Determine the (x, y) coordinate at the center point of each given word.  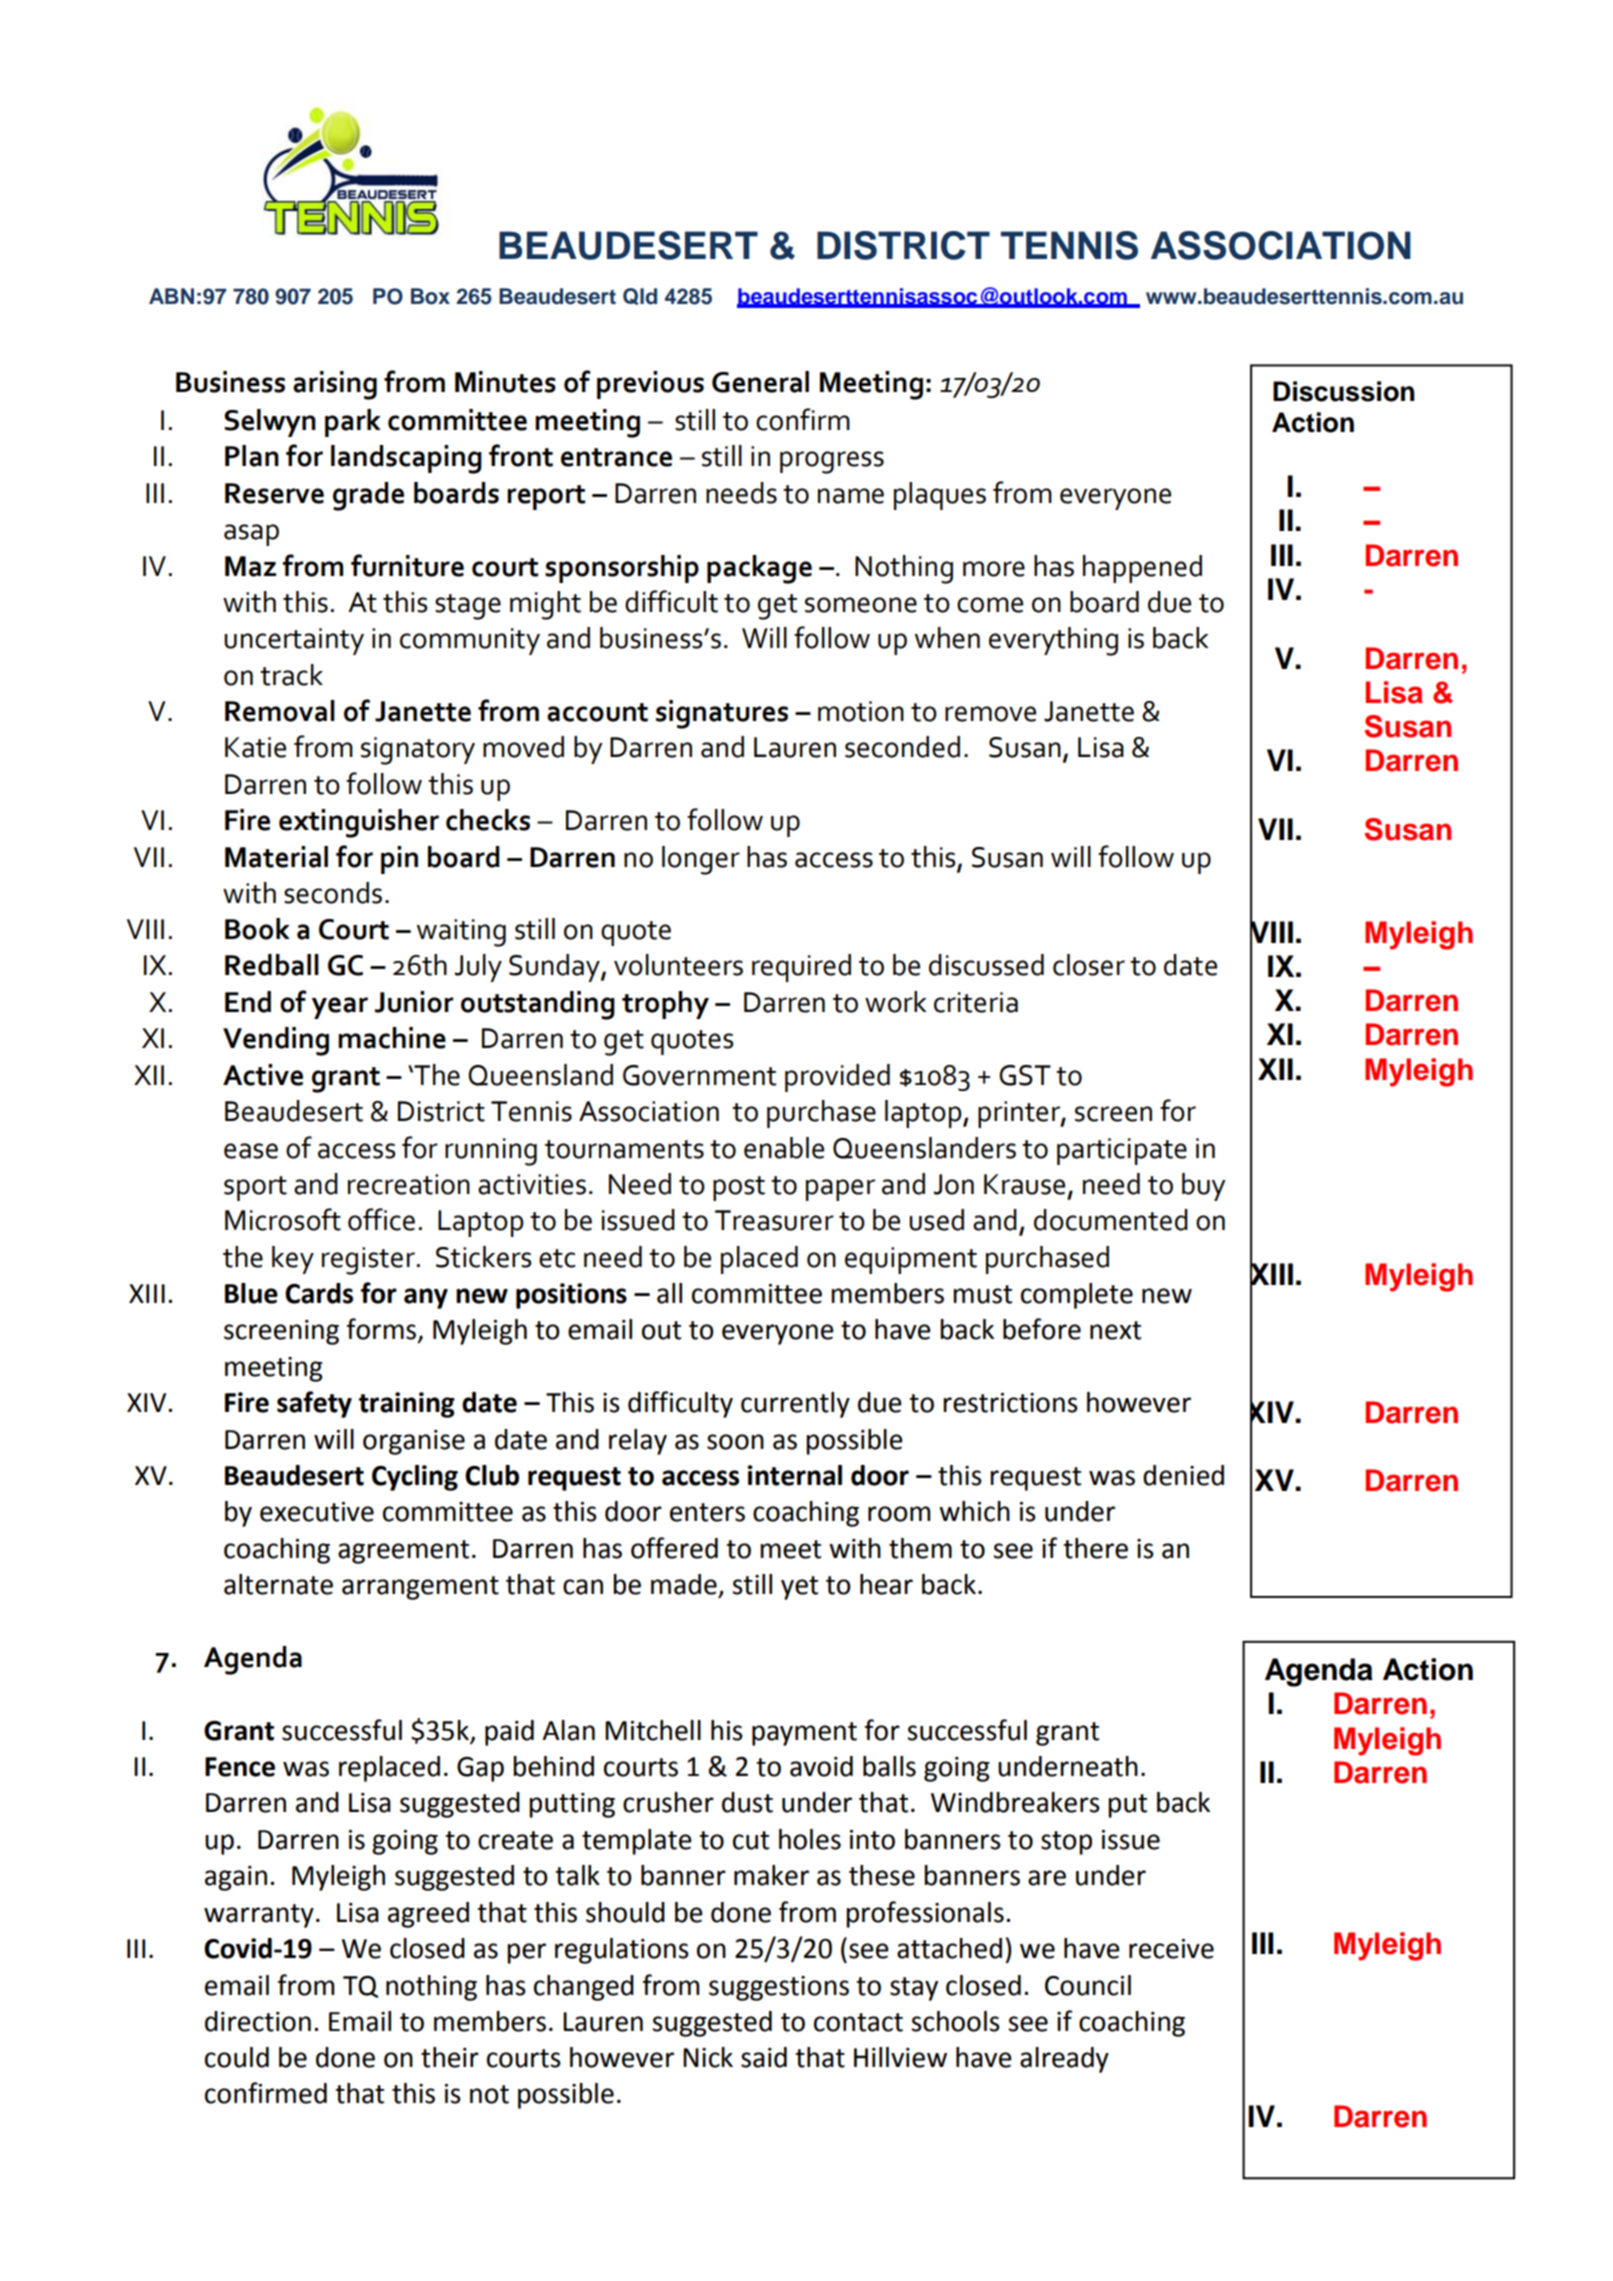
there (1095, 1548)
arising (335, 385)
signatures (722, 714)
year (340, 1008)
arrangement (420, 1588)
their (450, 2057)
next (1115, 1330)
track (291, 675)
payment (804, 1734)
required (801, 968)
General (760, 382)
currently (795, 1405)
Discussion (1343, 391)
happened (1142, 569)
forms (381, 1329)
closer (1089, 965)
